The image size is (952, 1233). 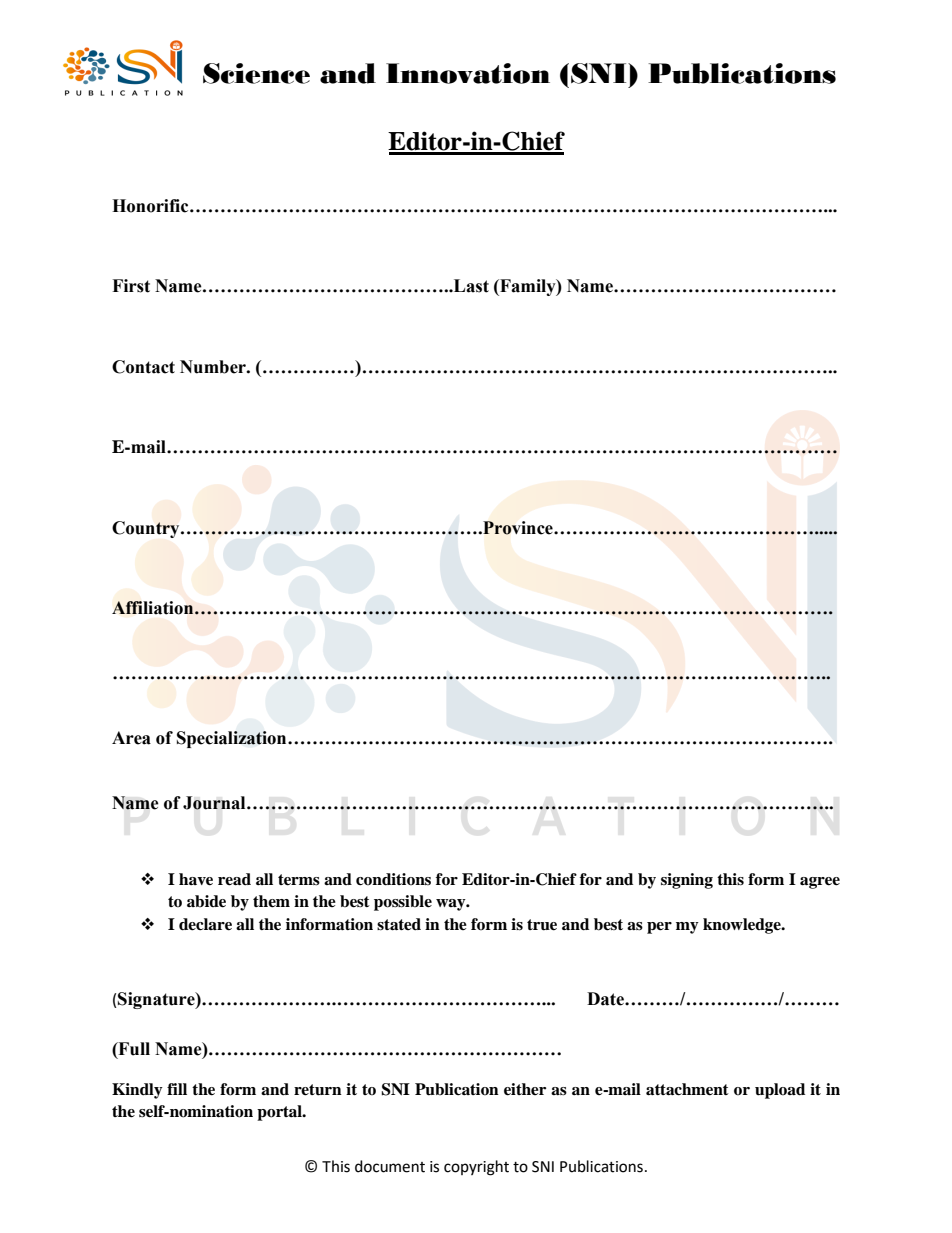 What do you see at coordinates (131, 286) in the document?
I see `First` at bounding box center [131, 286].
